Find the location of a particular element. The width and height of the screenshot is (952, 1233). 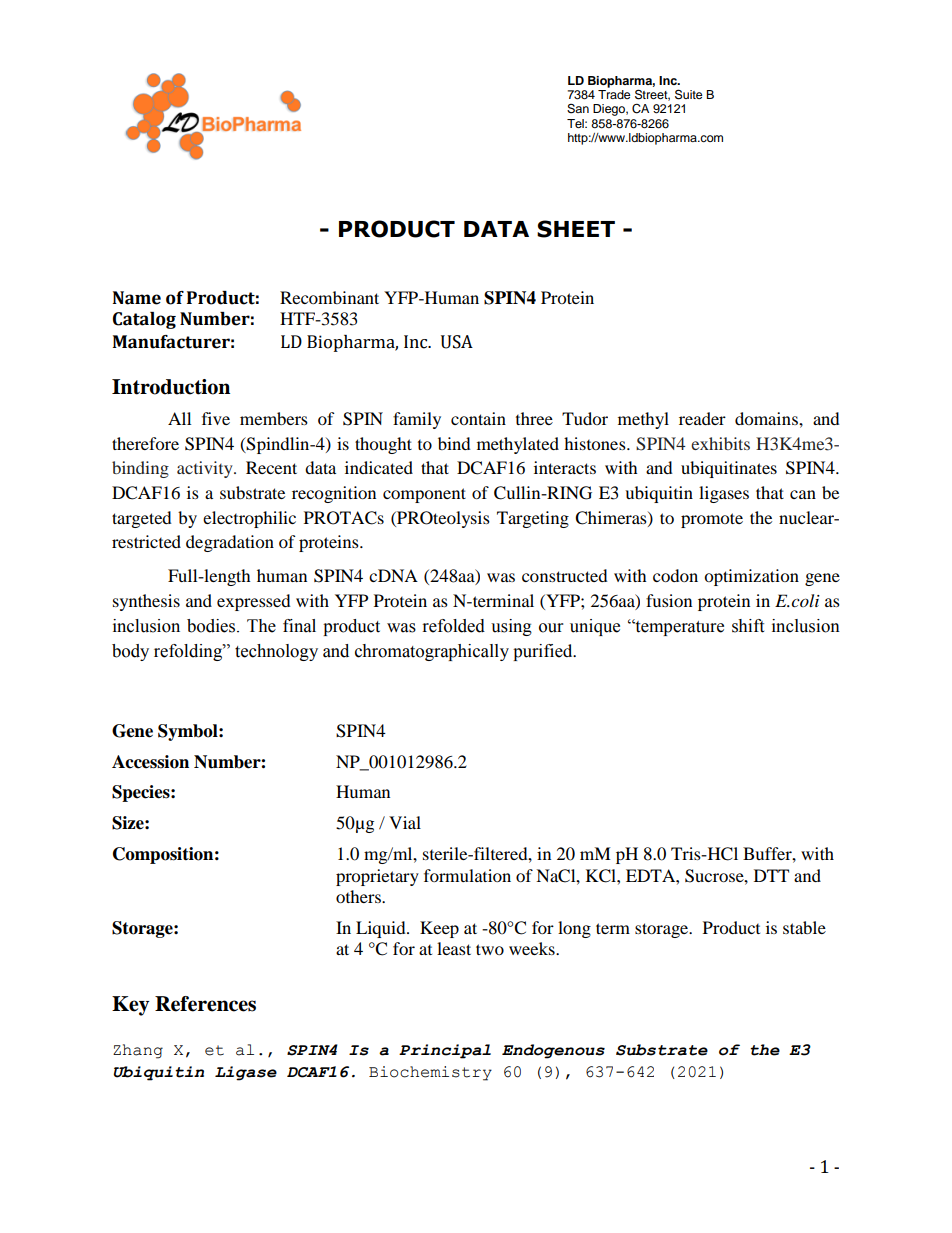

expressed is located at coordinates (254, 602).
